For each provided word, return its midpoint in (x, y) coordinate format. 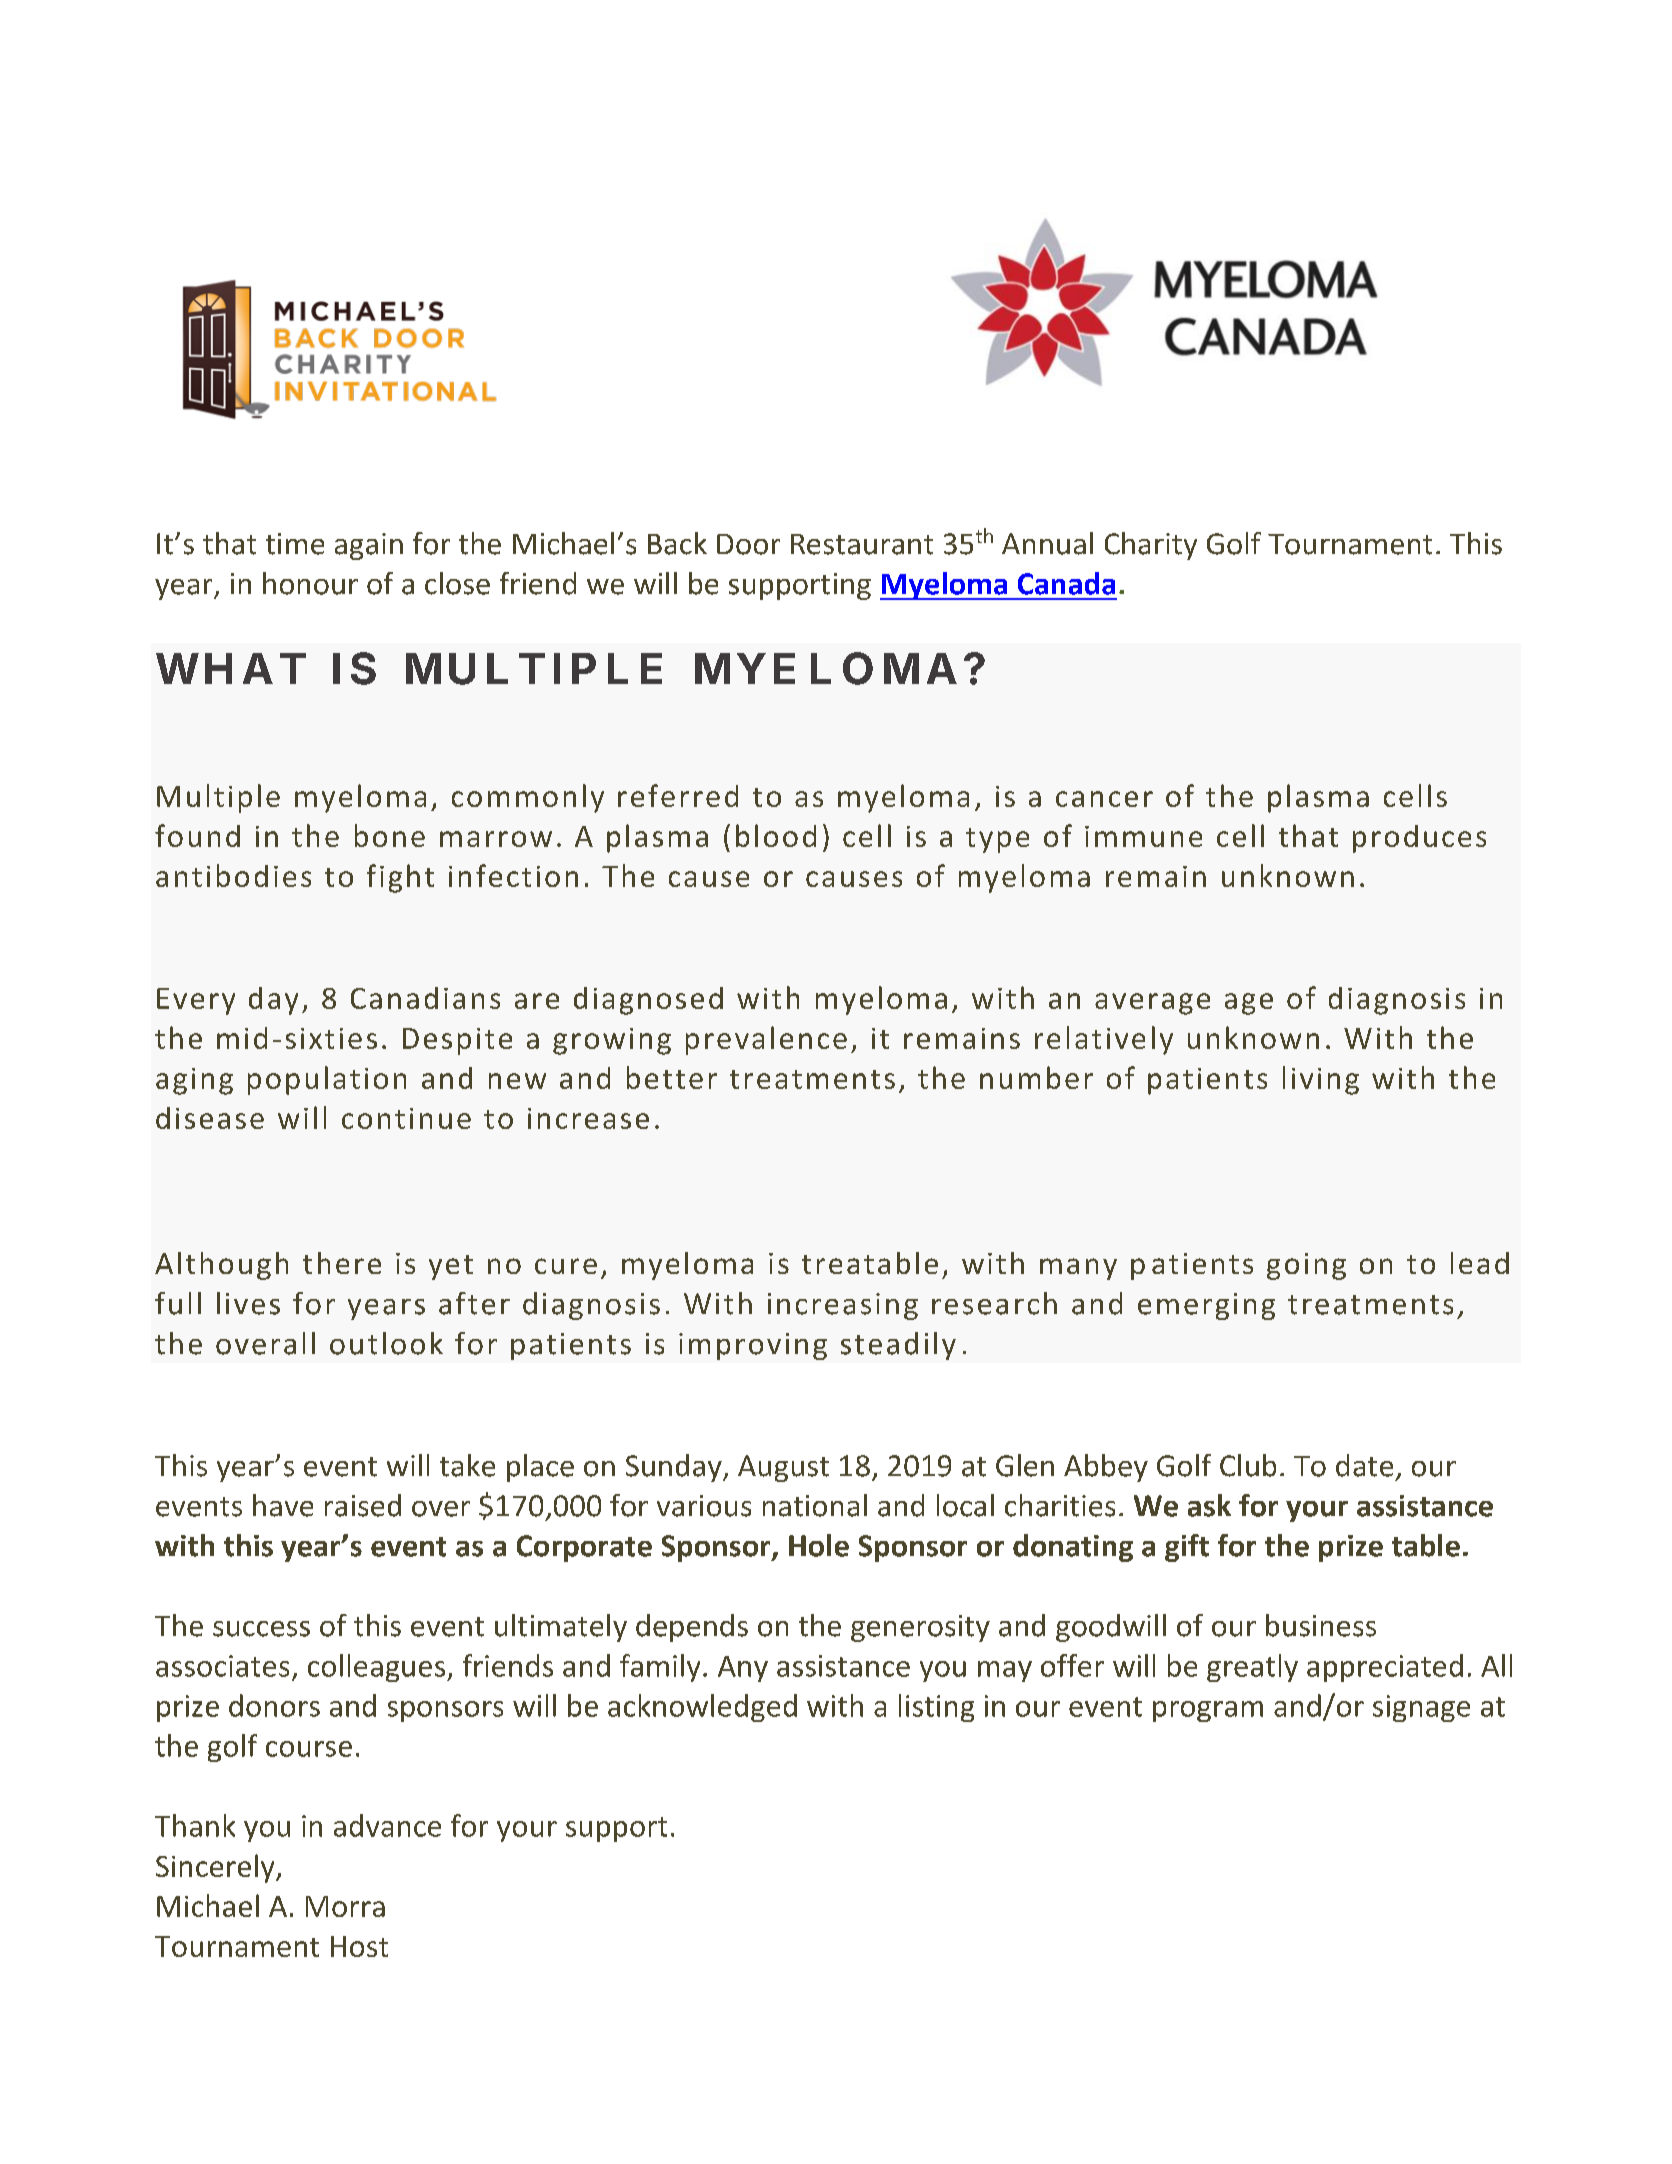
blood (776, 835)
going (1306, 1266)
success (261, 1629)
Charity (1151, 546)
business (1321, 1625)
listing (936, 1708)
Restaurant (862, 544)
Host (359, 1946)
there (342, 1263)
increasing (843, 1306)
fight (400, 878)
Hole (819, 1545)
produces (1419, 839)
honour (310, 583)
